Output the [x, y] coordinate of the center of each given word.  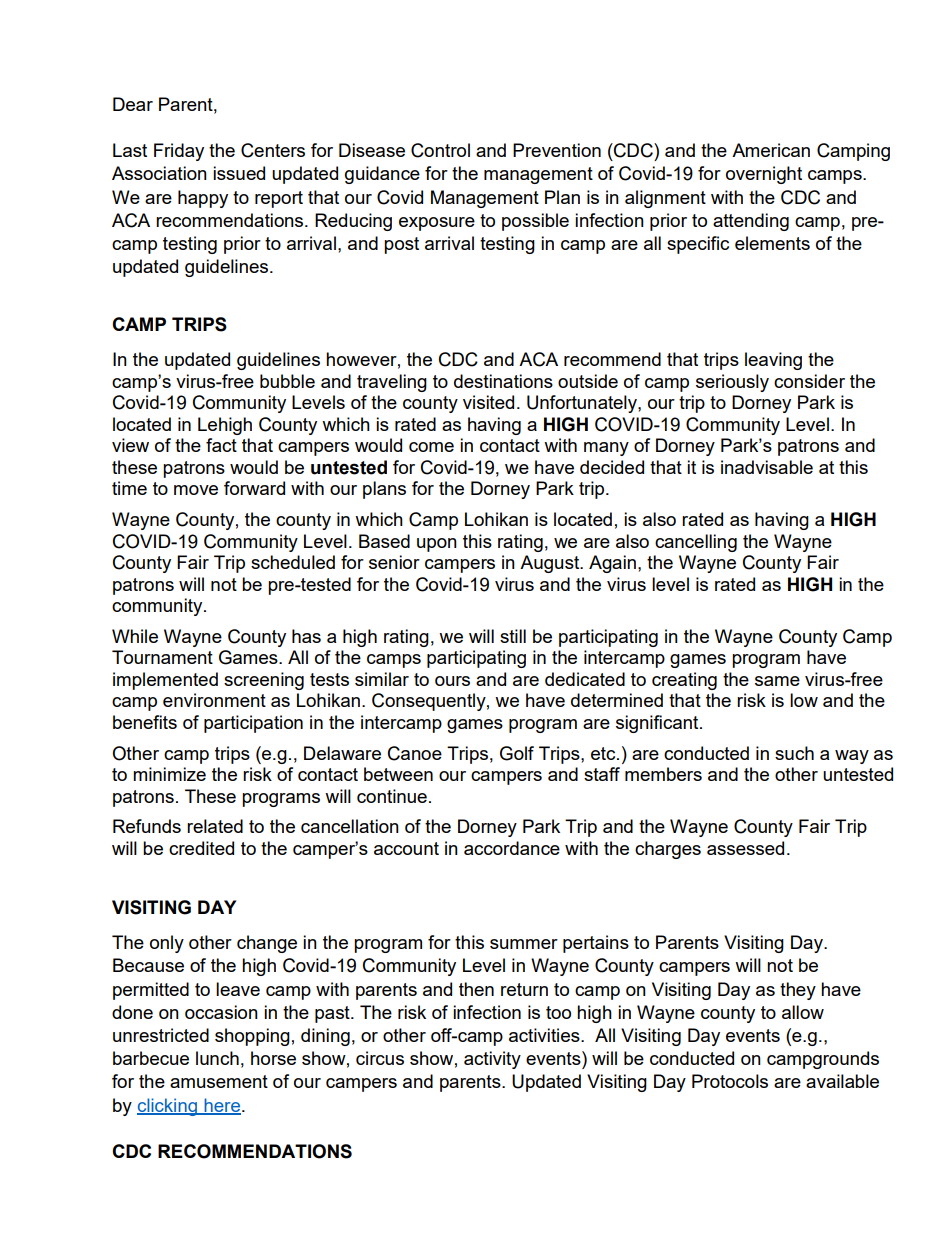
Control [440, 150]
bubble [287, 381]
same [777, 681]
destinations [503, 381]
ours [452, 681]
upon [437, 545]
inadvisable [767, 467]
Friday [179, 152]
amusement [219, 1081]
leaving [773, 361]
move [196, 490]
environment [214, 700]
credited [201, 848]
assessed [745, 848]
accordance [512, 848]
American [771, 150]
